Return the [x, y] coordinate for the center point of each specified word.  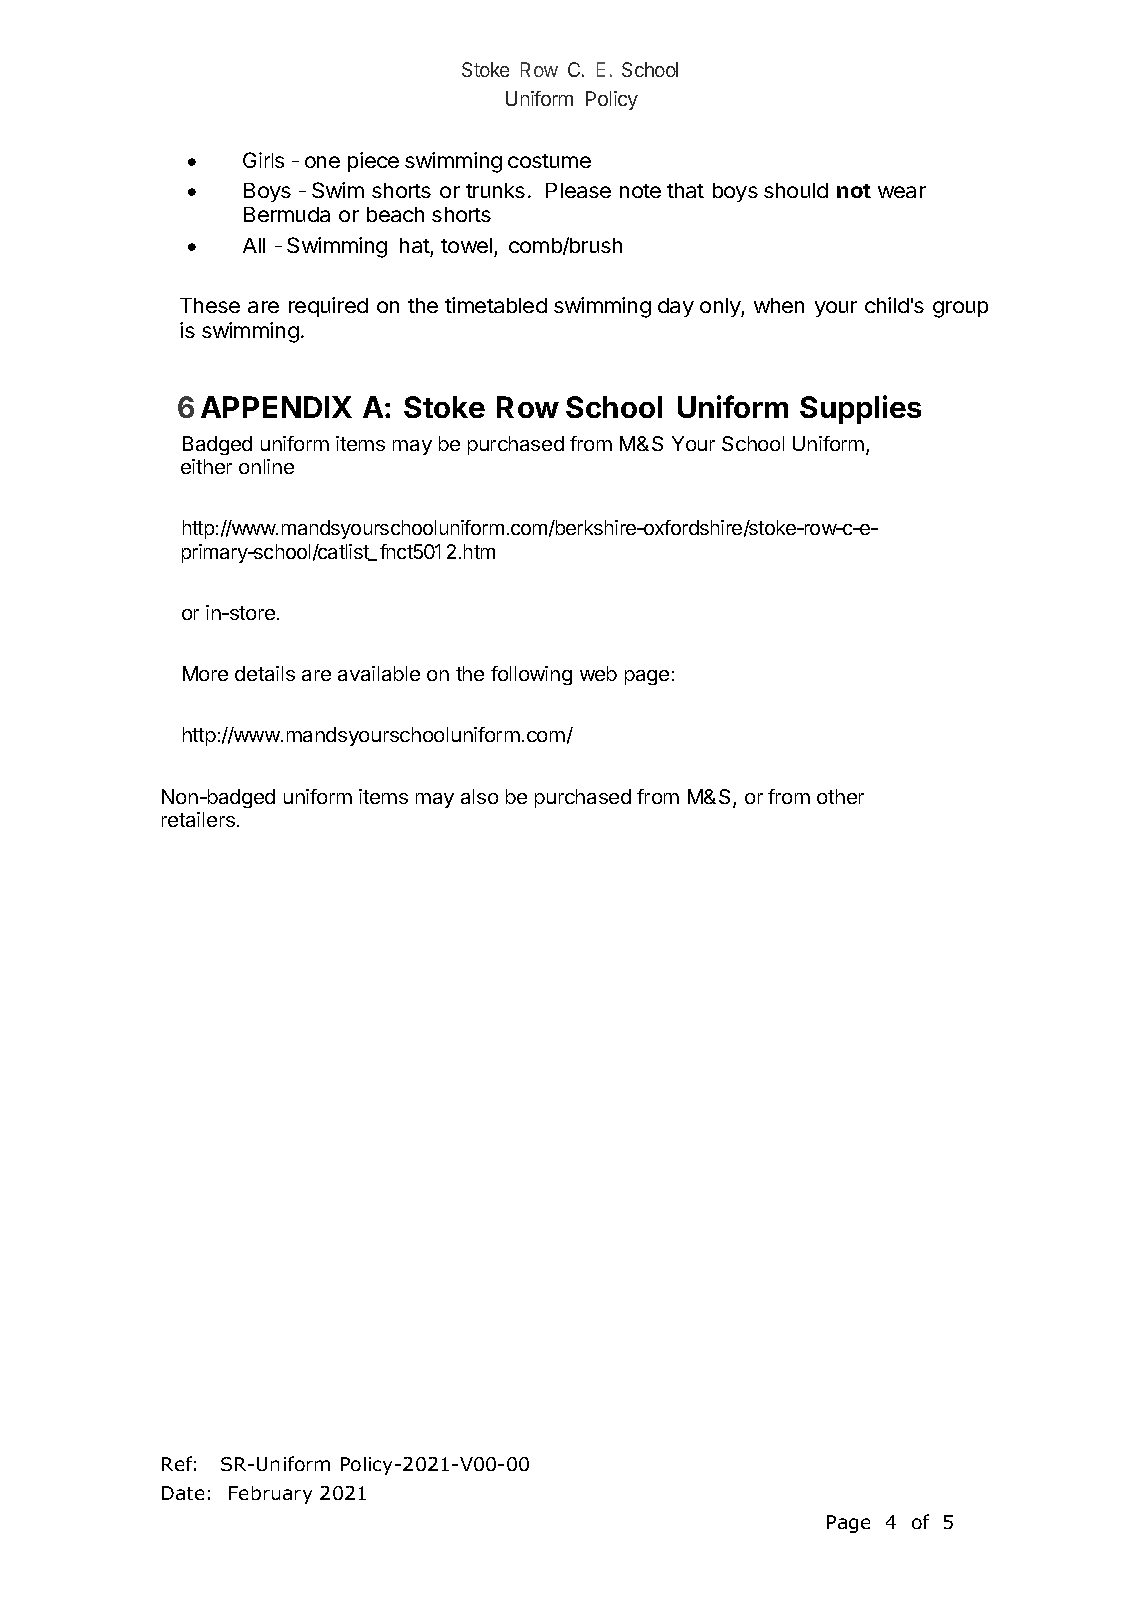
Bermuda [287, 214]
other [840, 796]
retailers [198, 819]
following [531, 675]
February [270, 1495]
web [598, 673]
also [479, 796]
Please [578, 190]
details [265, 673]
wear [902, 192]
